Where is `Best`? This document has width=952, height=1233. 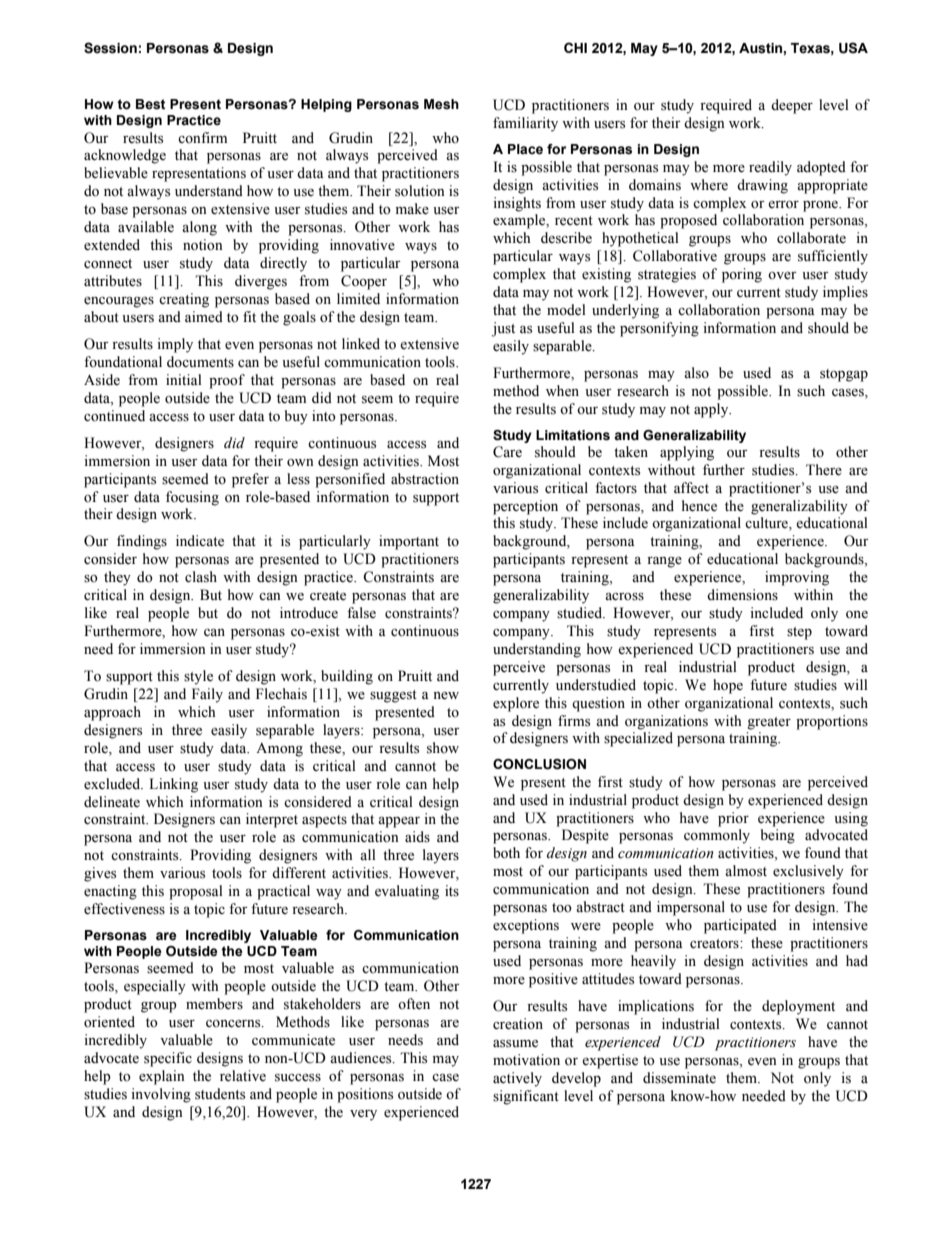
Best is located at coordinates (150, 104).
